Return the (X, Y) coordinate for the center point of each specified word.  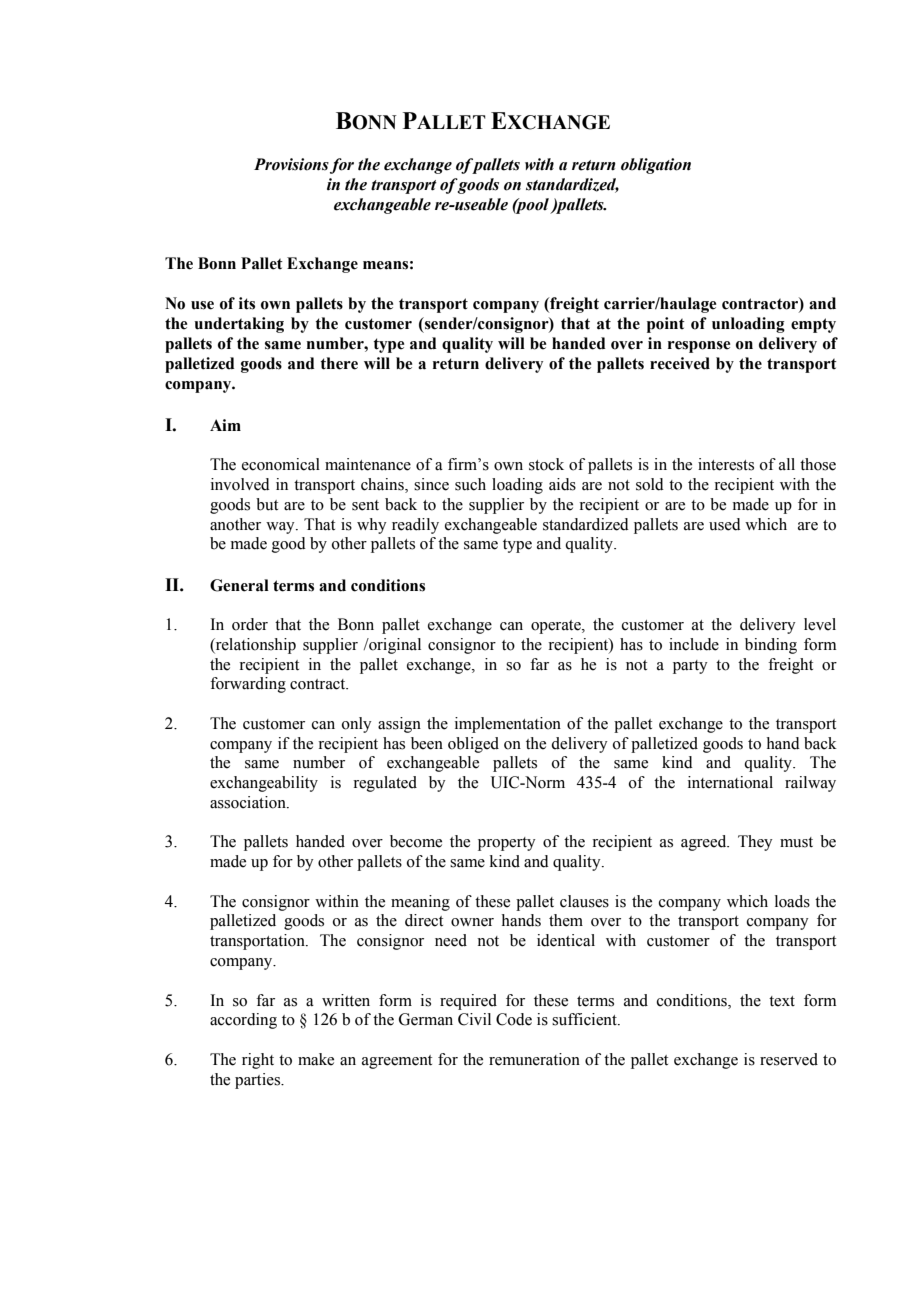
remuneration (534, 1059)
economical (281, 464)
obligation (656, 166)
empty (813, 325)
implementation (508, 725)
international (730, 782)
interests (726, 464)
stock (546, 464)
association (249, 802)
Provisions (291, 164)
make (316, 1059)
